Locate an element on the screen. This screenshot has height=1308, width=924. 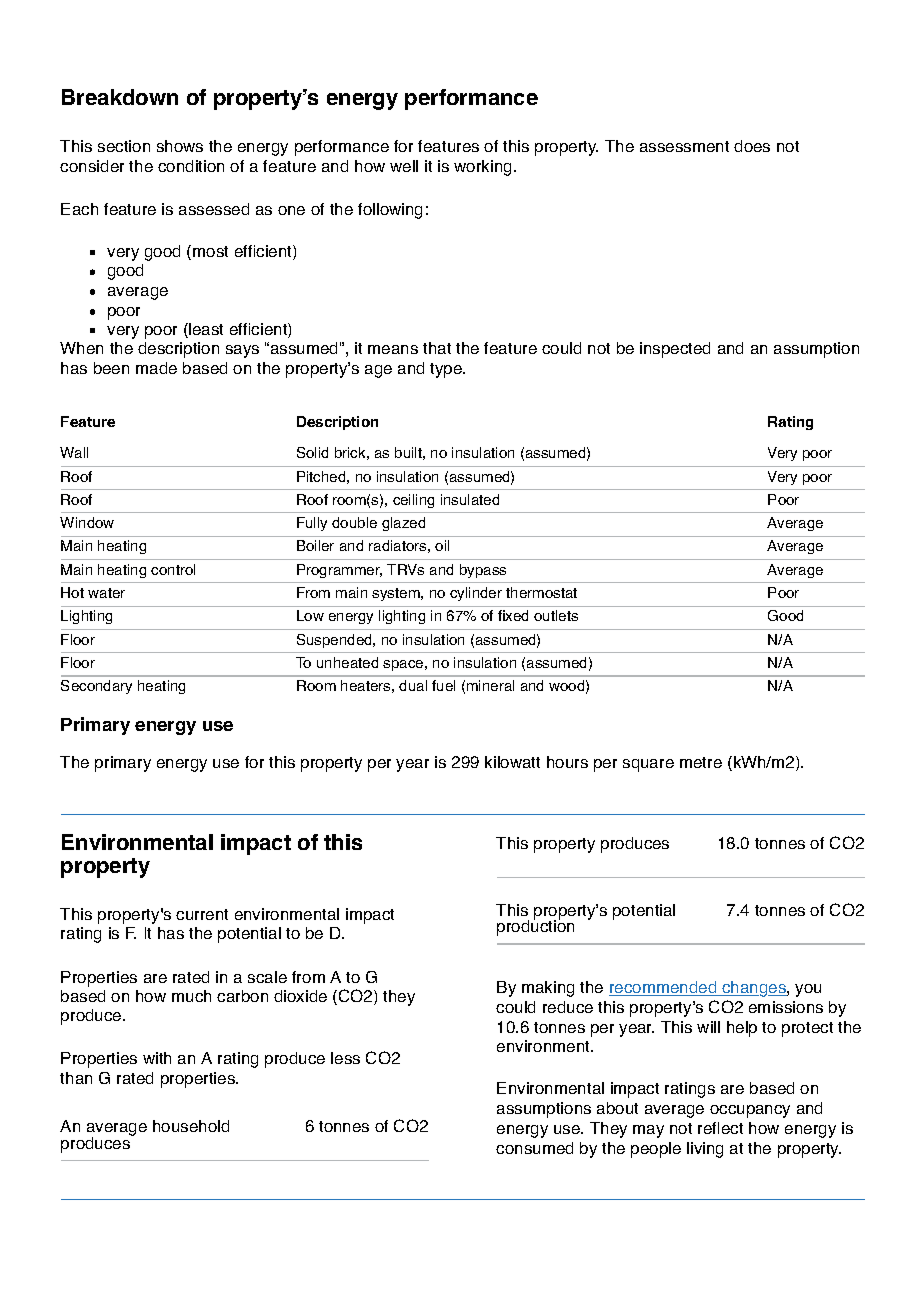
cylinder is located at coordinates (476, 594).
